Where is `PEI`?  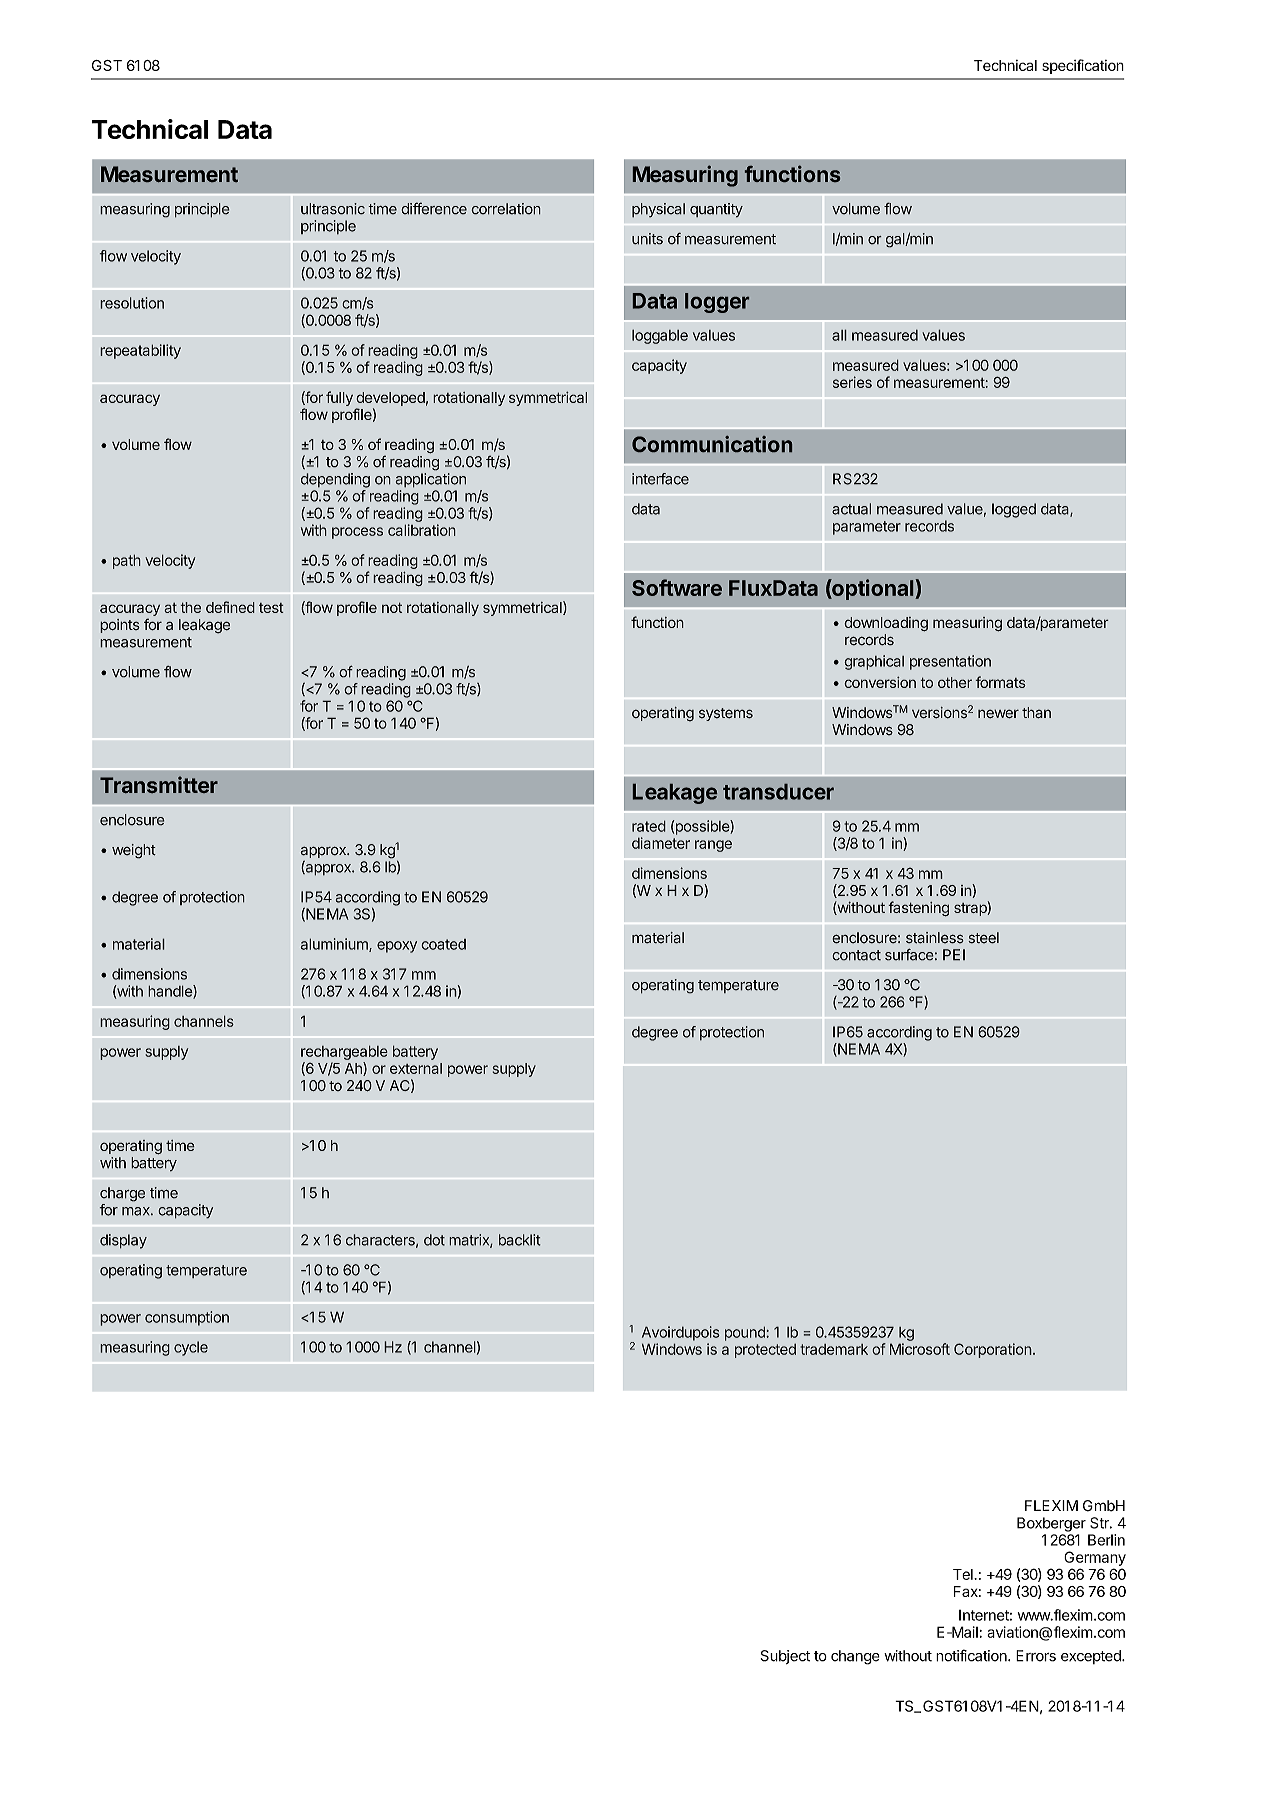
PEI is located at coordinates (954, 955).
